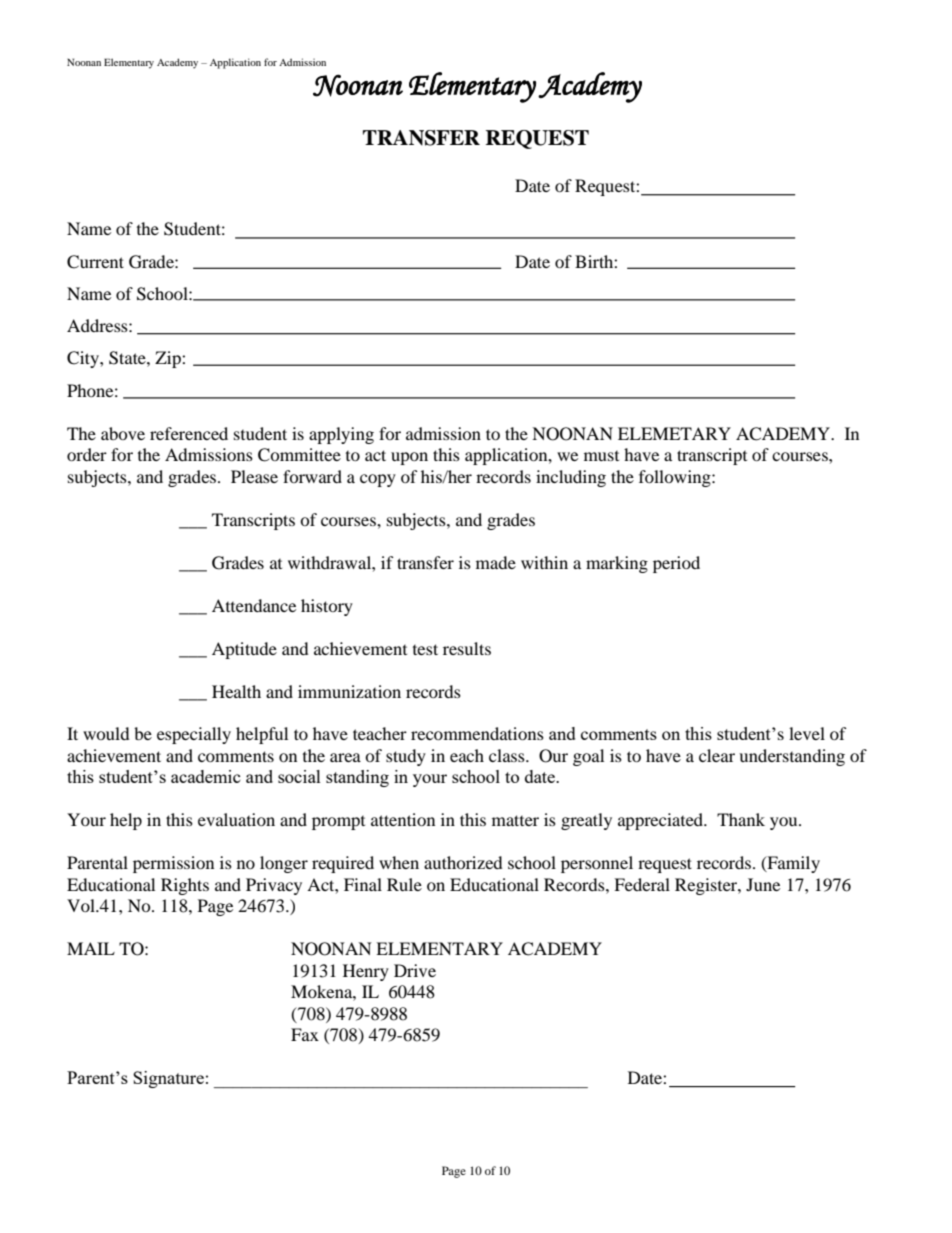  What do you see at coordinates (807, 733) in the screenshot?
I see `level` at bounding box center [807, 733].
